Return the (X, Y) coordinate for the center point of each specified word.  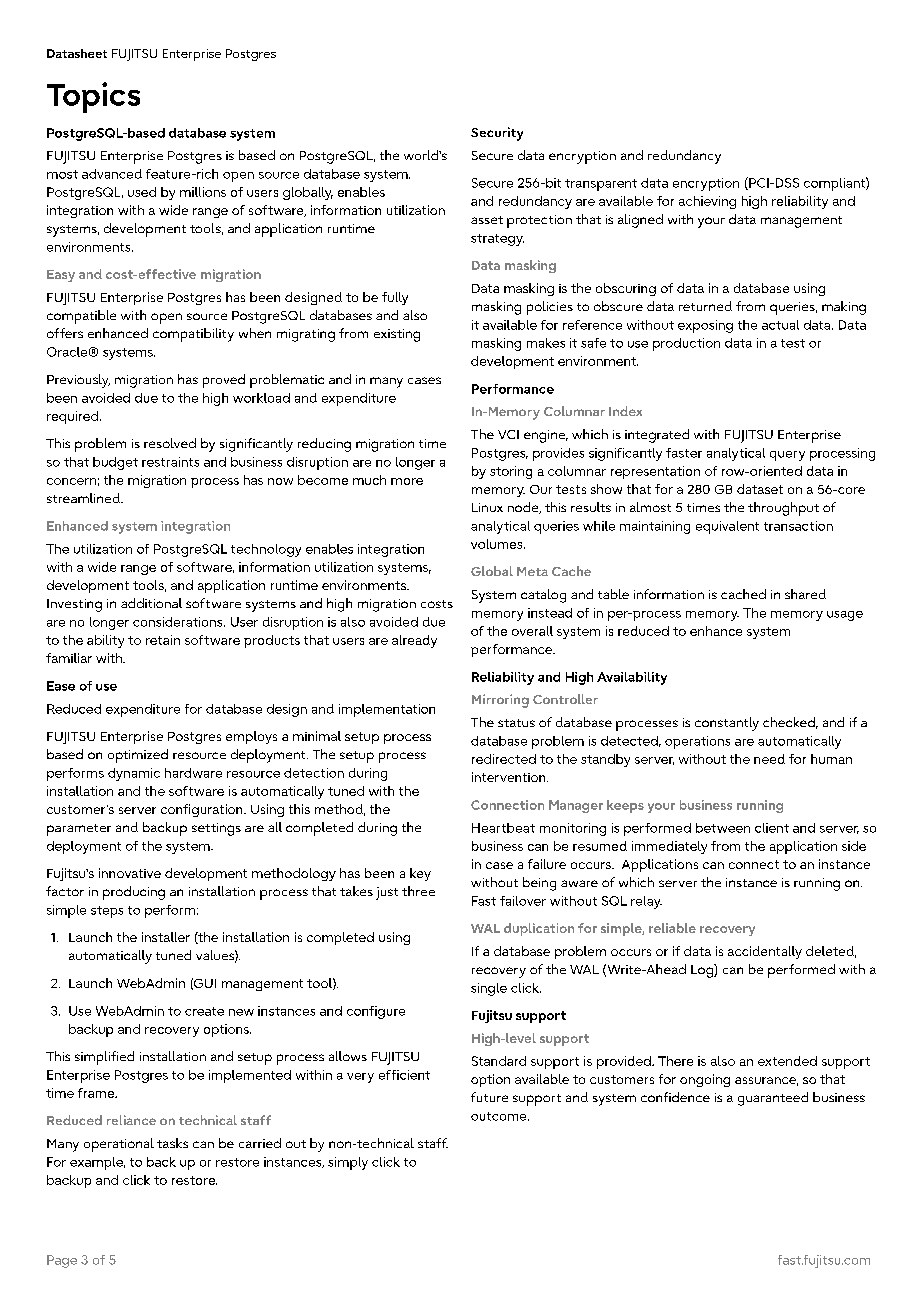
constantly (727, 724)
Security (497, 134)
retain (163, 640)
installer (166, 937)
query (787, 456)
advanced (112, 174)
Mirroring (500, 701)
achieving (707, 202)
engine (546, 436)
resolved (170, 443)
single (489, 989)
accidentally (765, 952)
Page (62, 1261)
